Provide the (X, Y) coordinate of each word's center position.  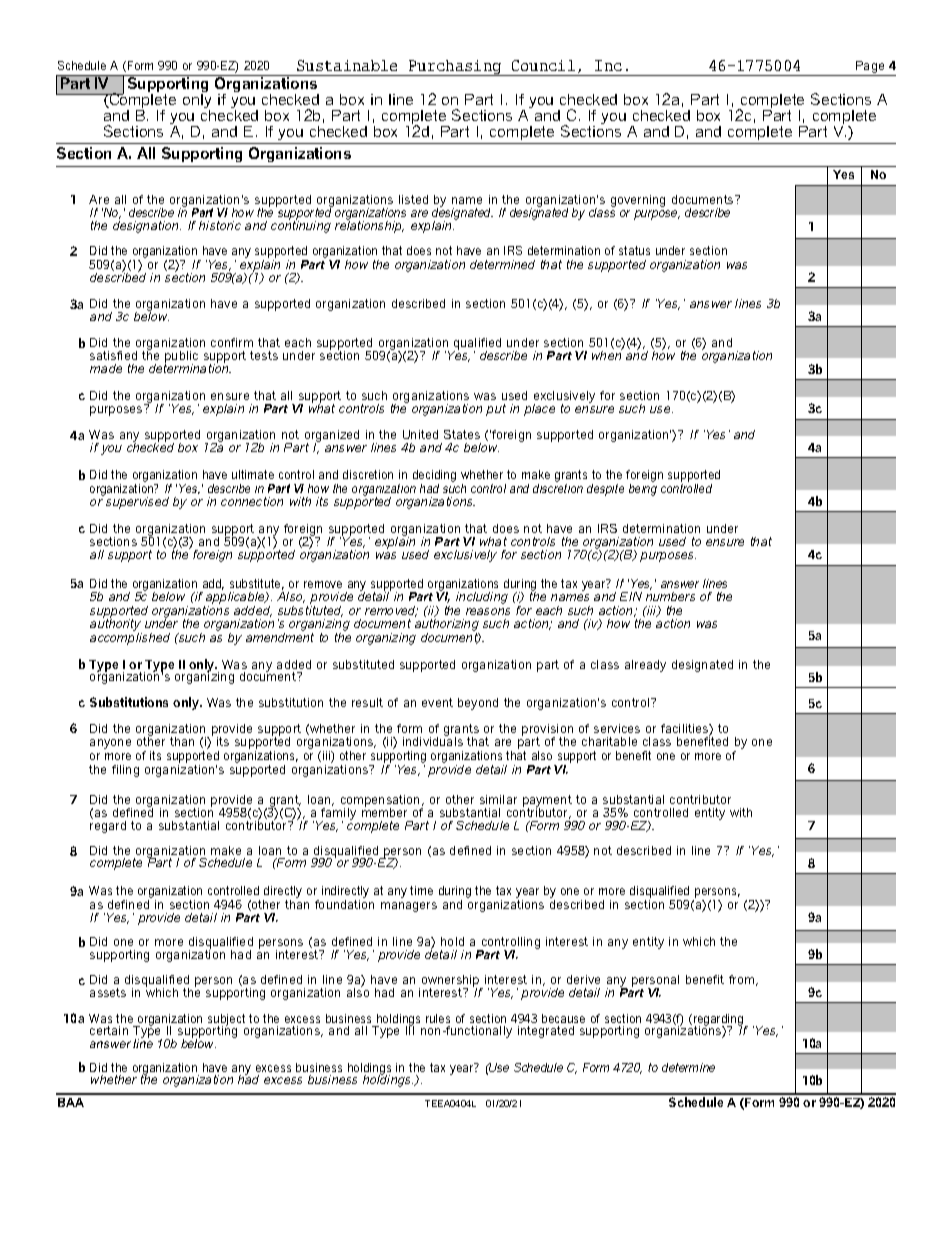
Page (870, 67)
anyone (110, 744)
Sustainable (347, 65)
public (181, 358)
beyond (478, 704)
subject (226, 1021)
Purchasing (455, 68)
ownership (450, 982)
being (643, 488)
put (496, 410)
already (645, 666)
